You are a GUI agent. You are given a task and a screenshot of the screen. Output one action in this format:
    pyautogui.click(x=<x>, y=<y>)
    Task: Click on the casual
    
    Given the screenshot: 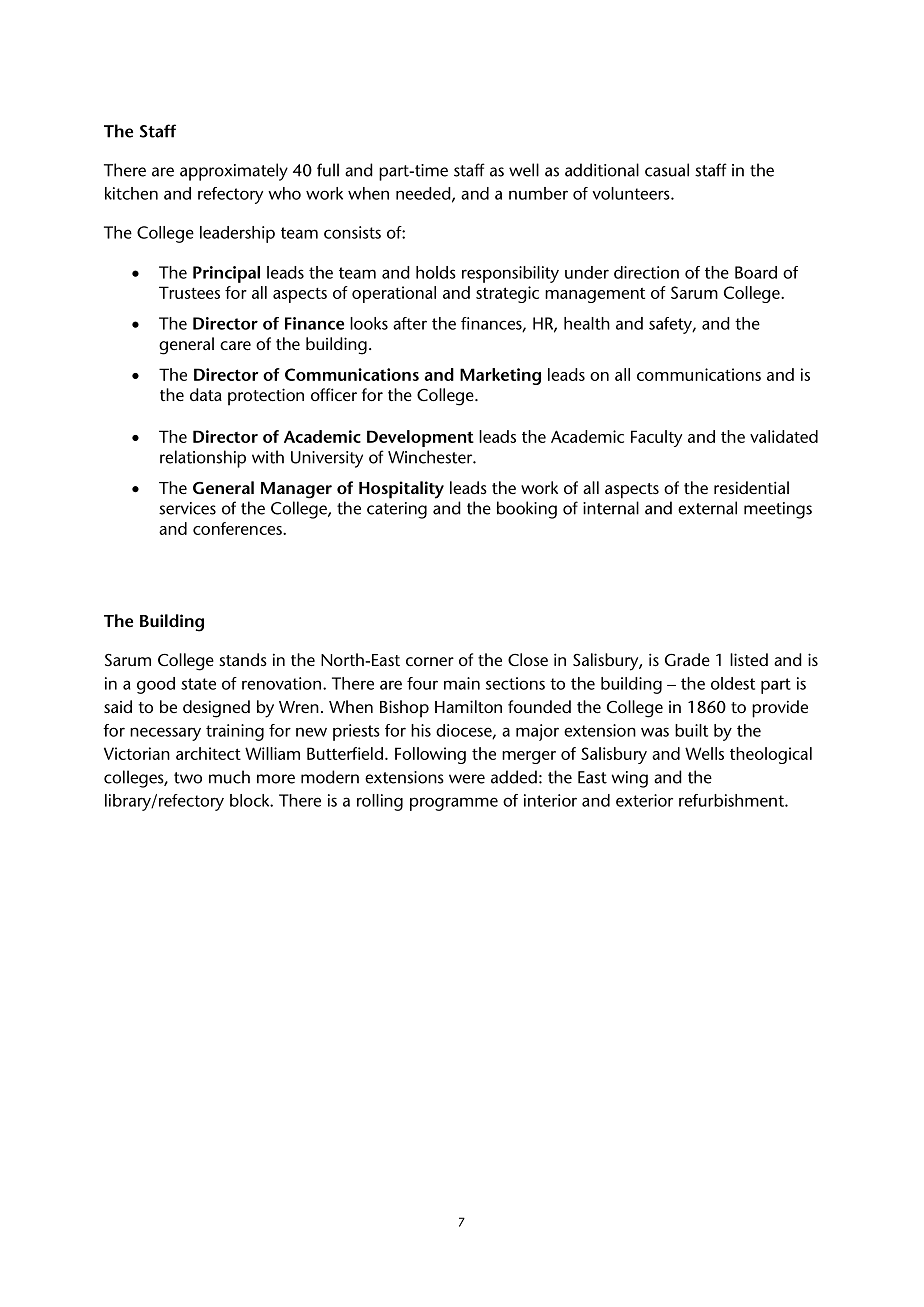 What is the action you would take?
    pyautogui.click(x=667, y=170)
